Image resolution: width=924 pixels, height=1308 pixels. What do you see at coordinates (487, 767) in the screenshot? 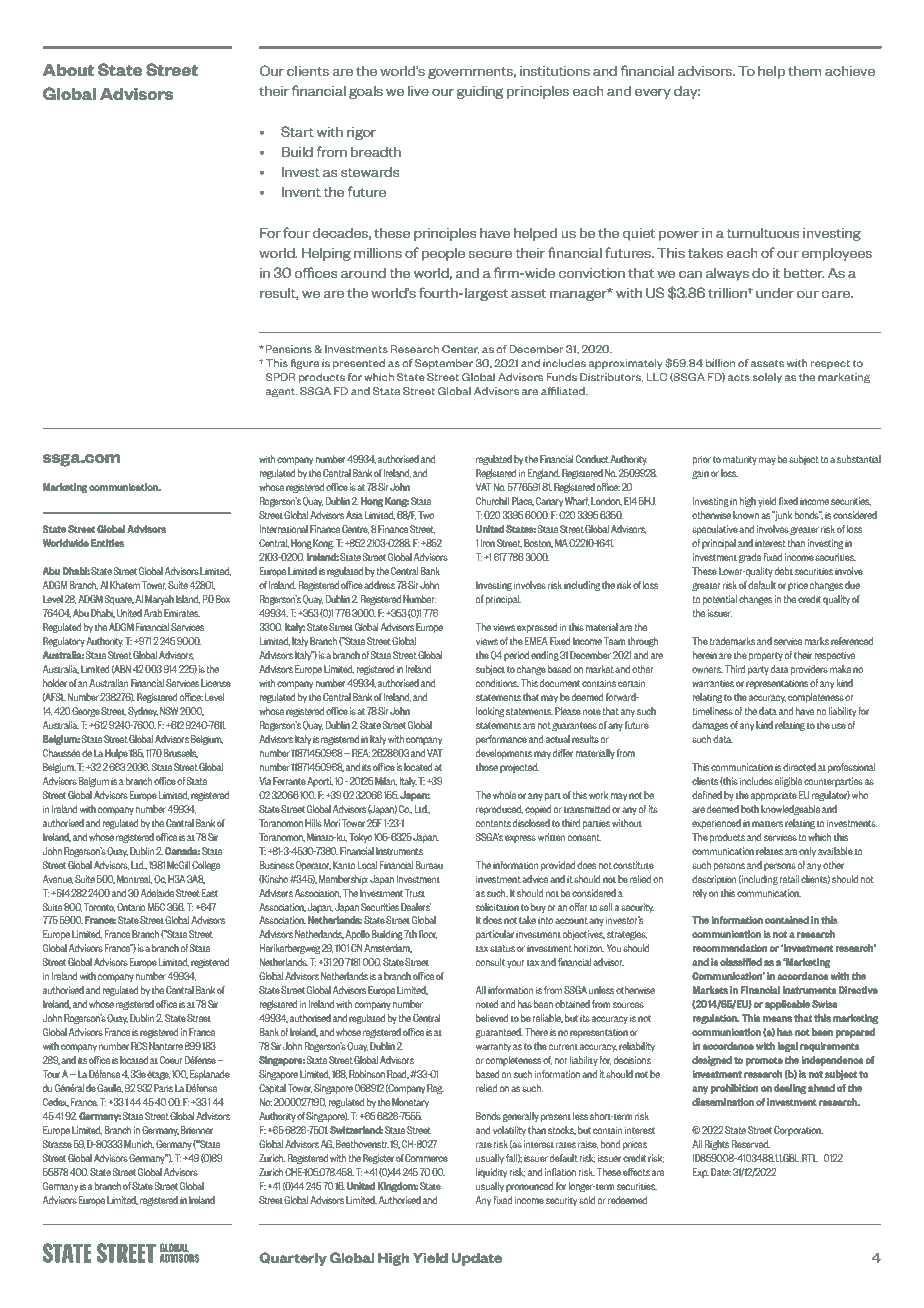
I see `those` at bounding box center [487, 767].
